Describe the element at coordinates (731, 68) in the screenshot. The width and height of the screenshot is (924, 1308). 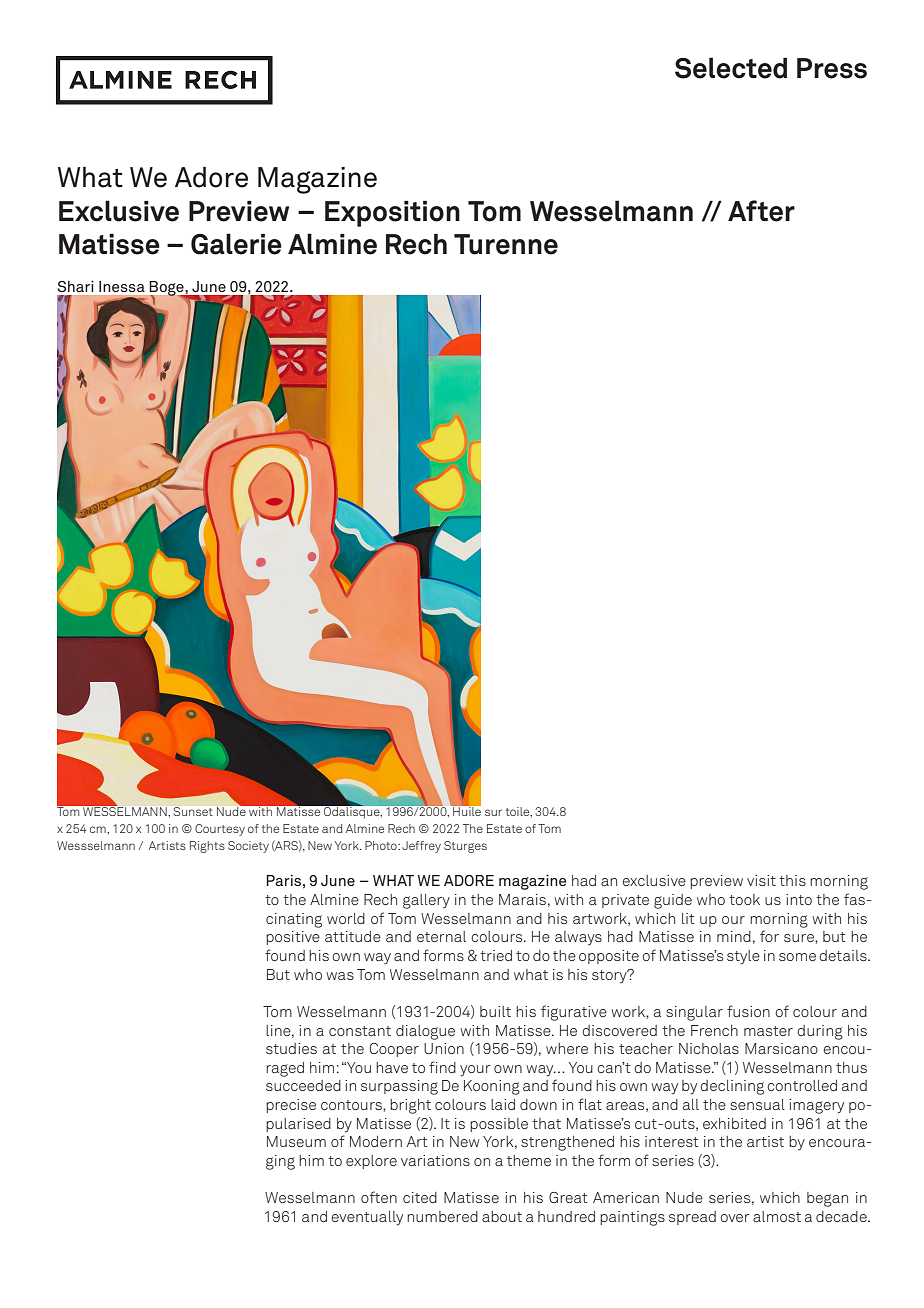
I see `Selected` at that location.
